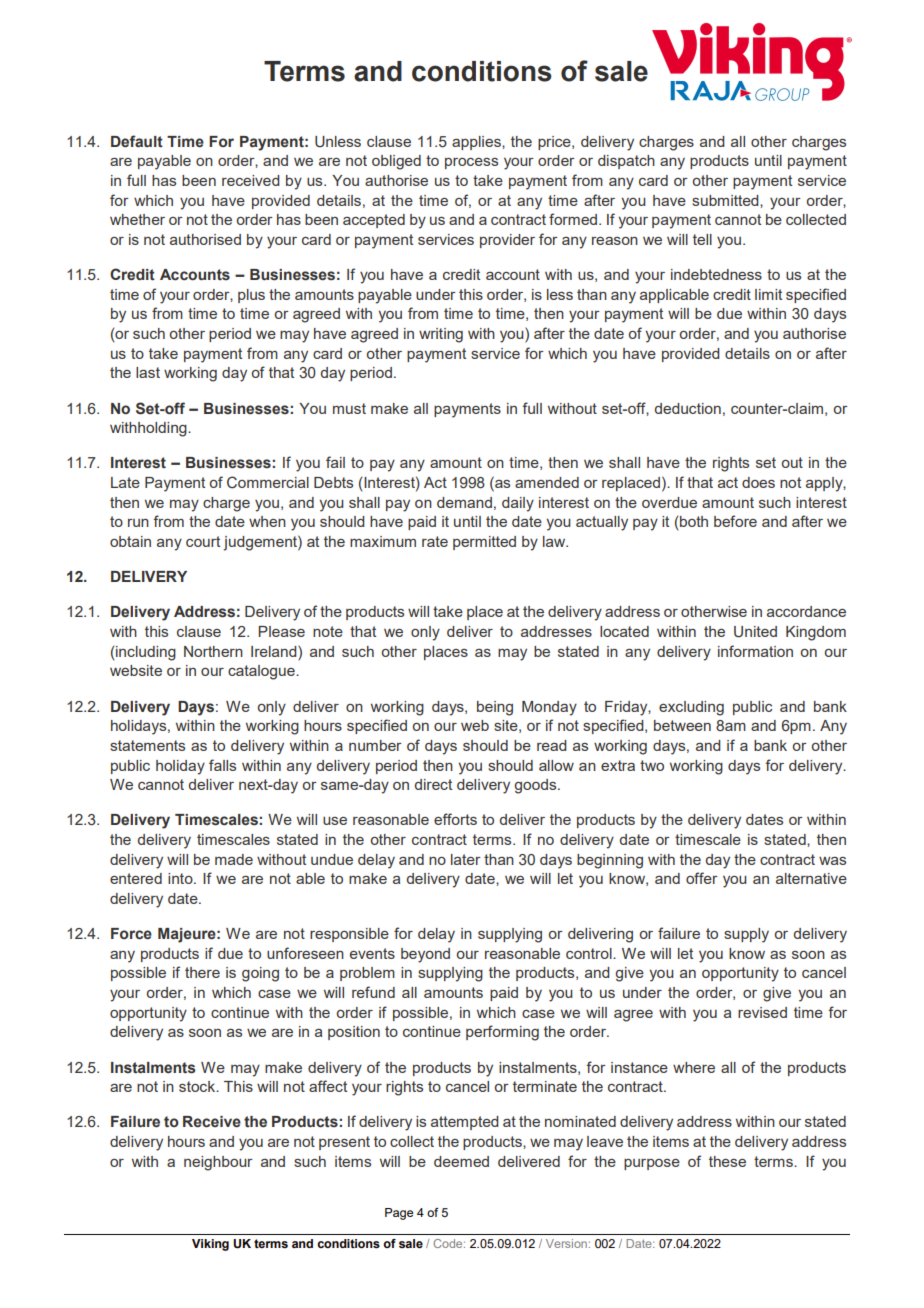  What do you see at coordinates (727, 1161) in the image?
I see `these` at bounding box center [727, 1161].
